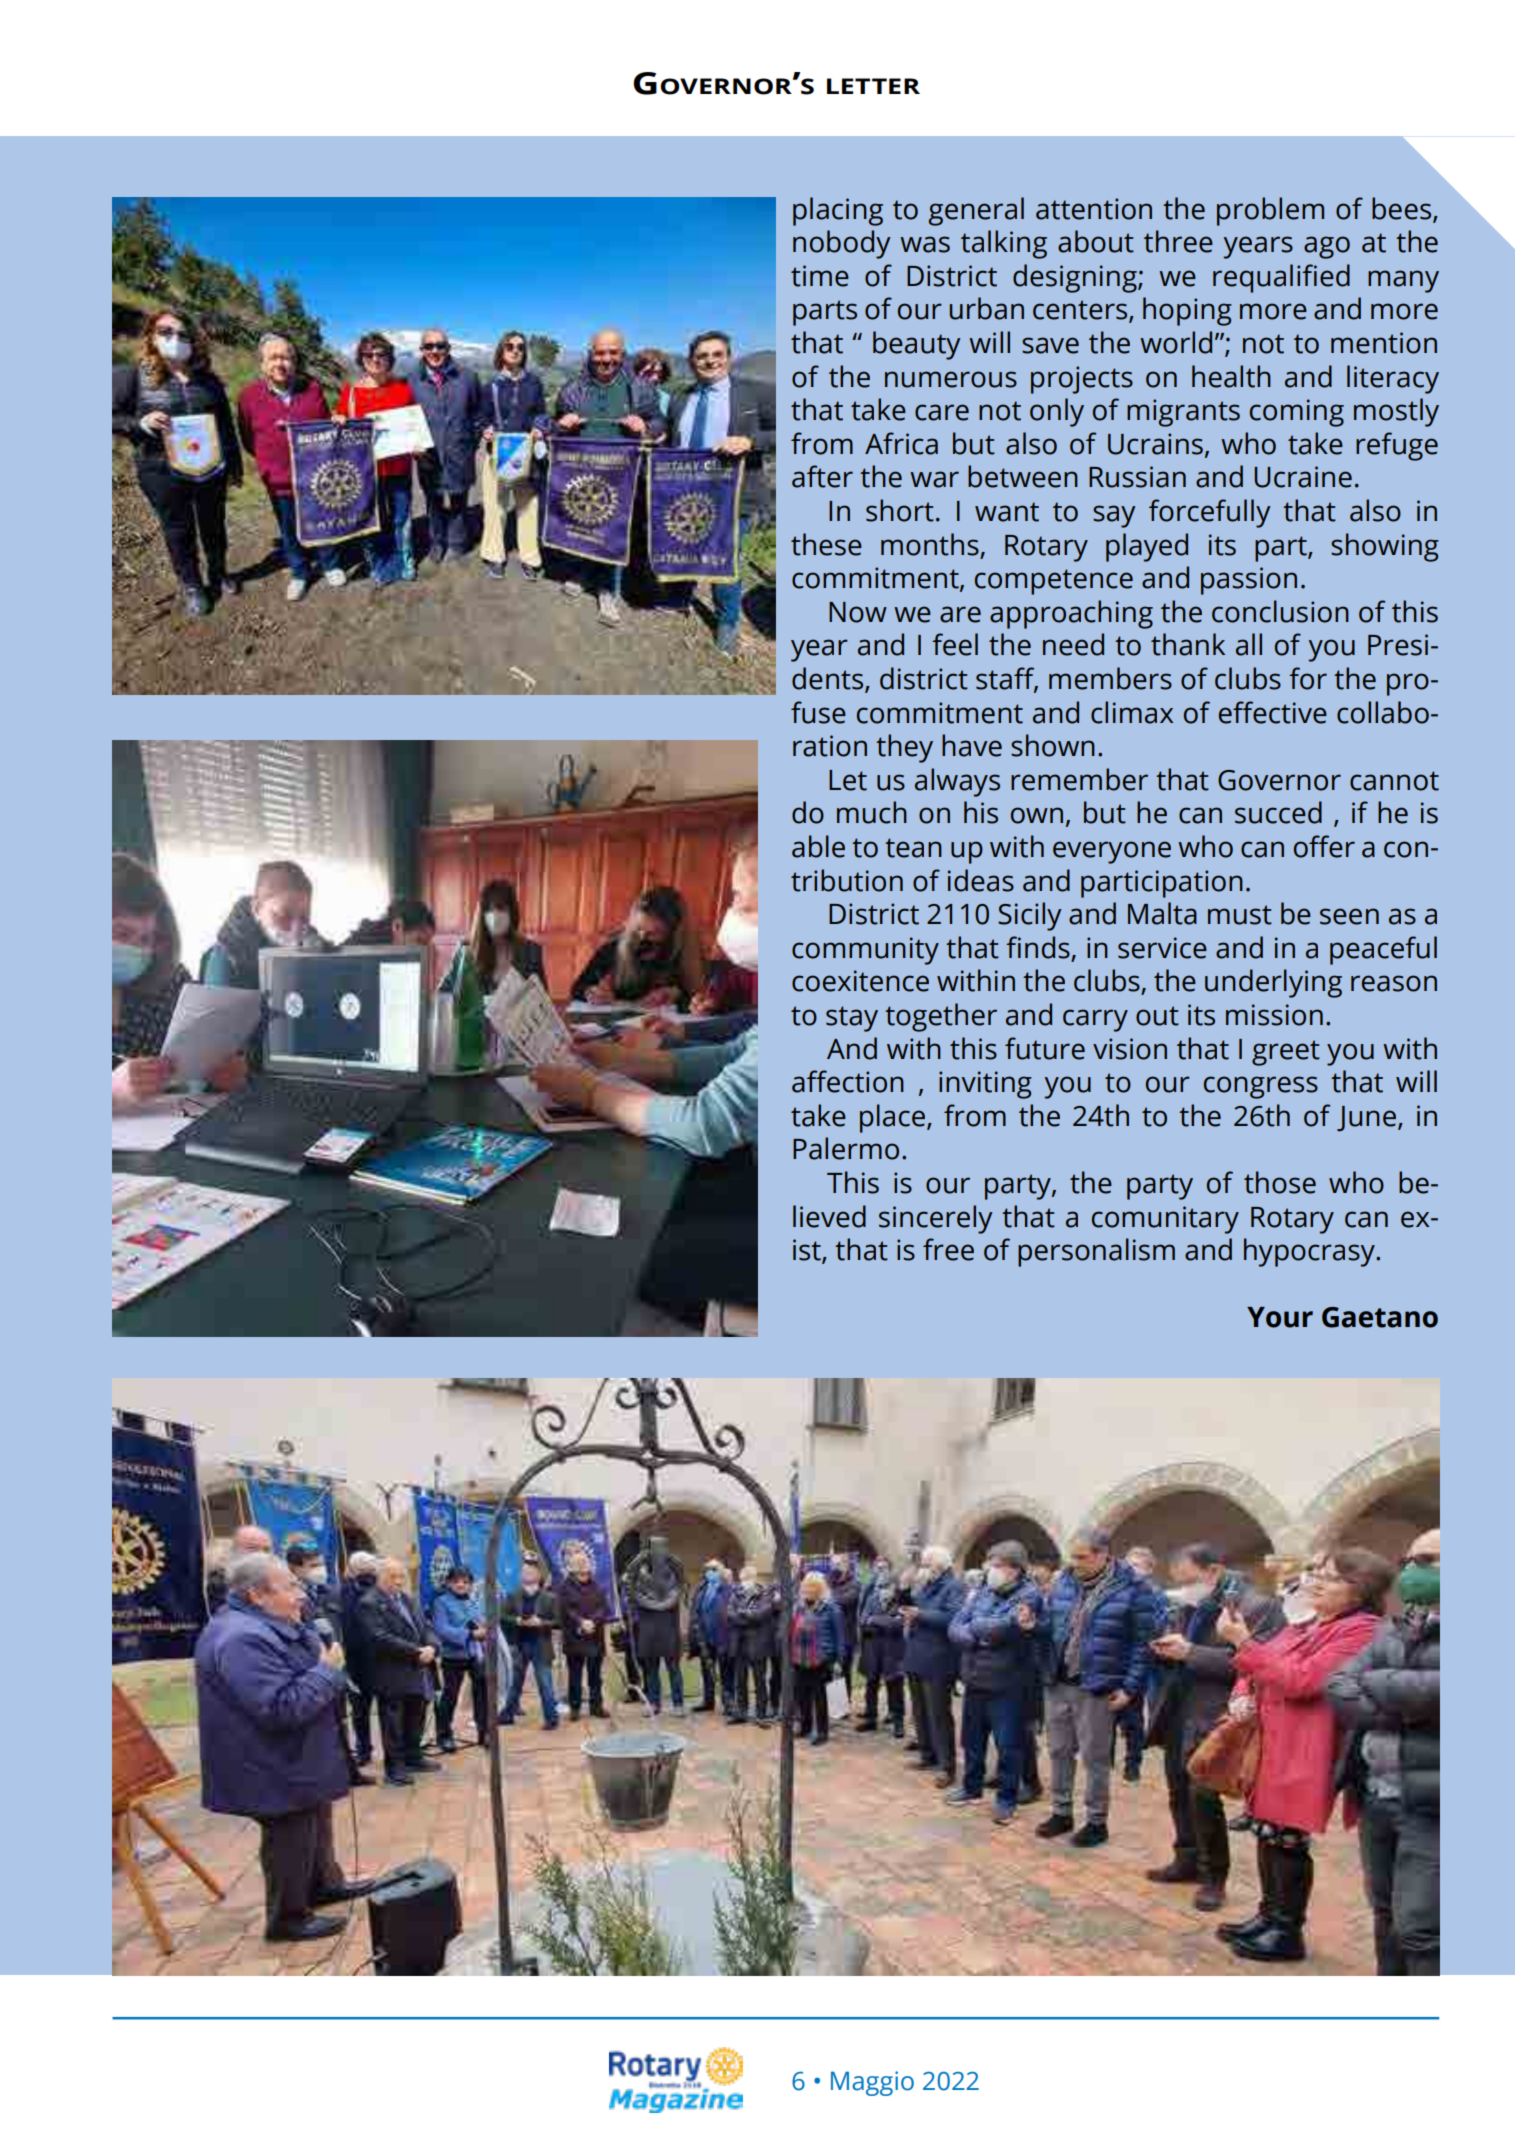 The width and height of the screenshot is (1515, 2143). What do you see at coordinates (1079, 779) in the screenshot?
I see `remember` at bounding box center [1079, 779].
